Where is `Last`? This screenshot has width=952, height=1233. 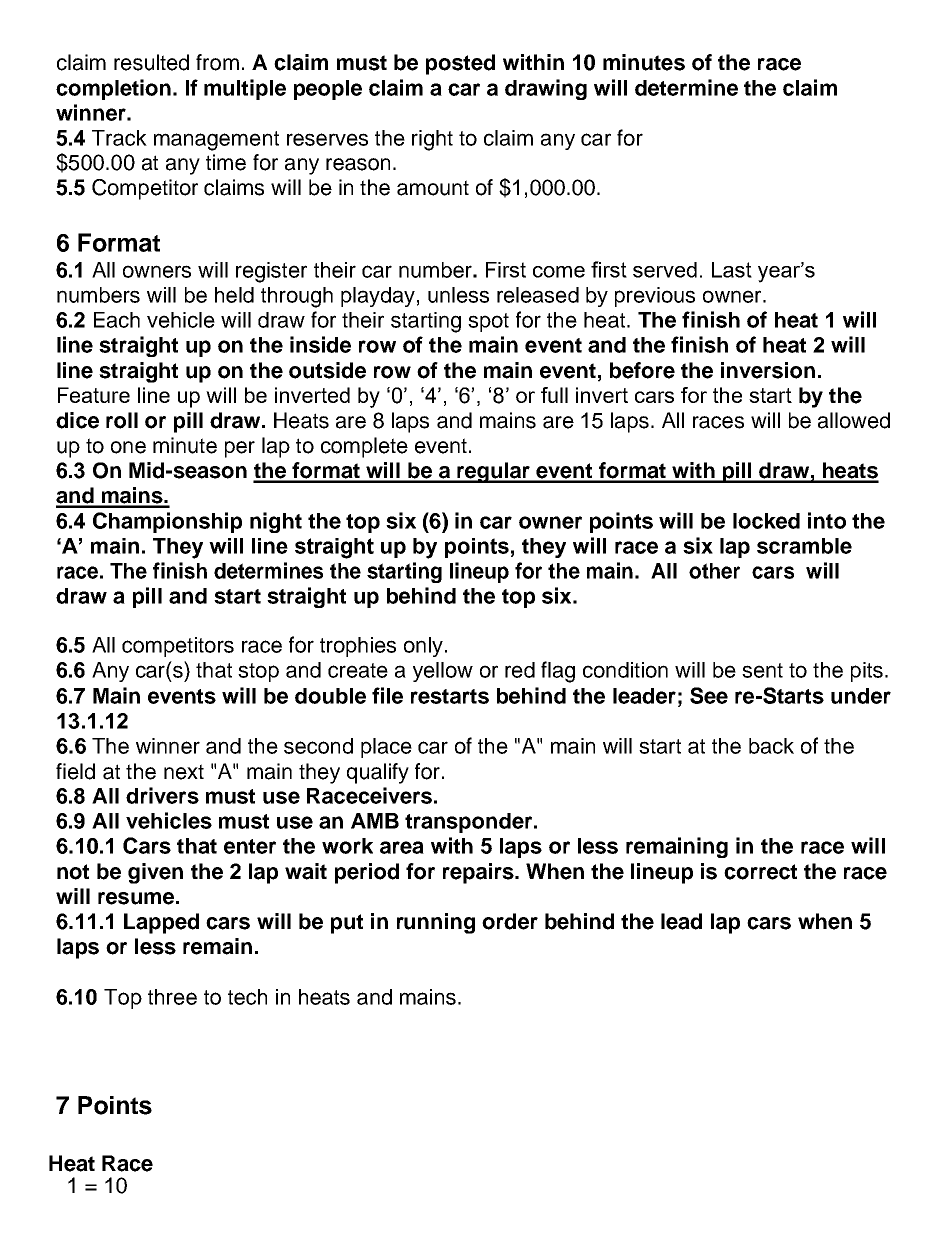 Last is located at coordinates (732, 270).
